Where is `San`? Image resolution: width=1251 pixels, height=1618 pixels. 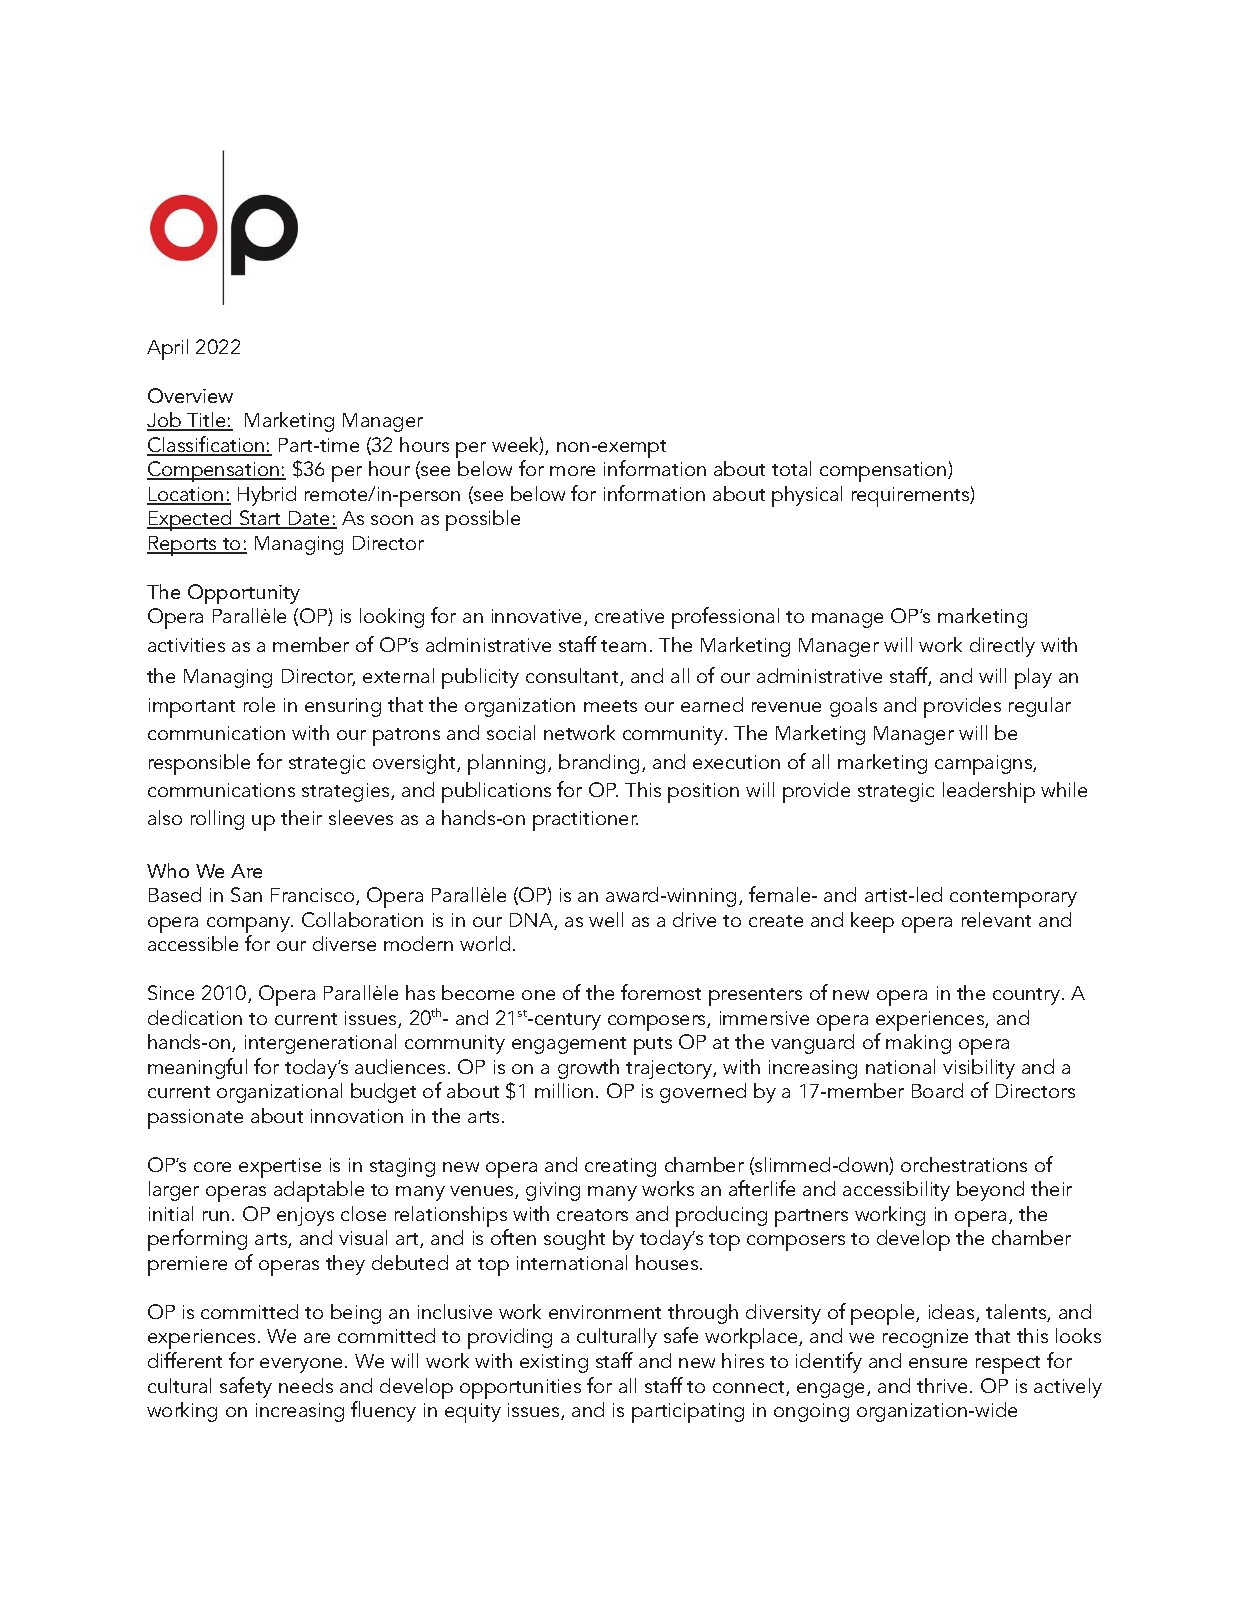
San is located at coordinates (246, 894).
